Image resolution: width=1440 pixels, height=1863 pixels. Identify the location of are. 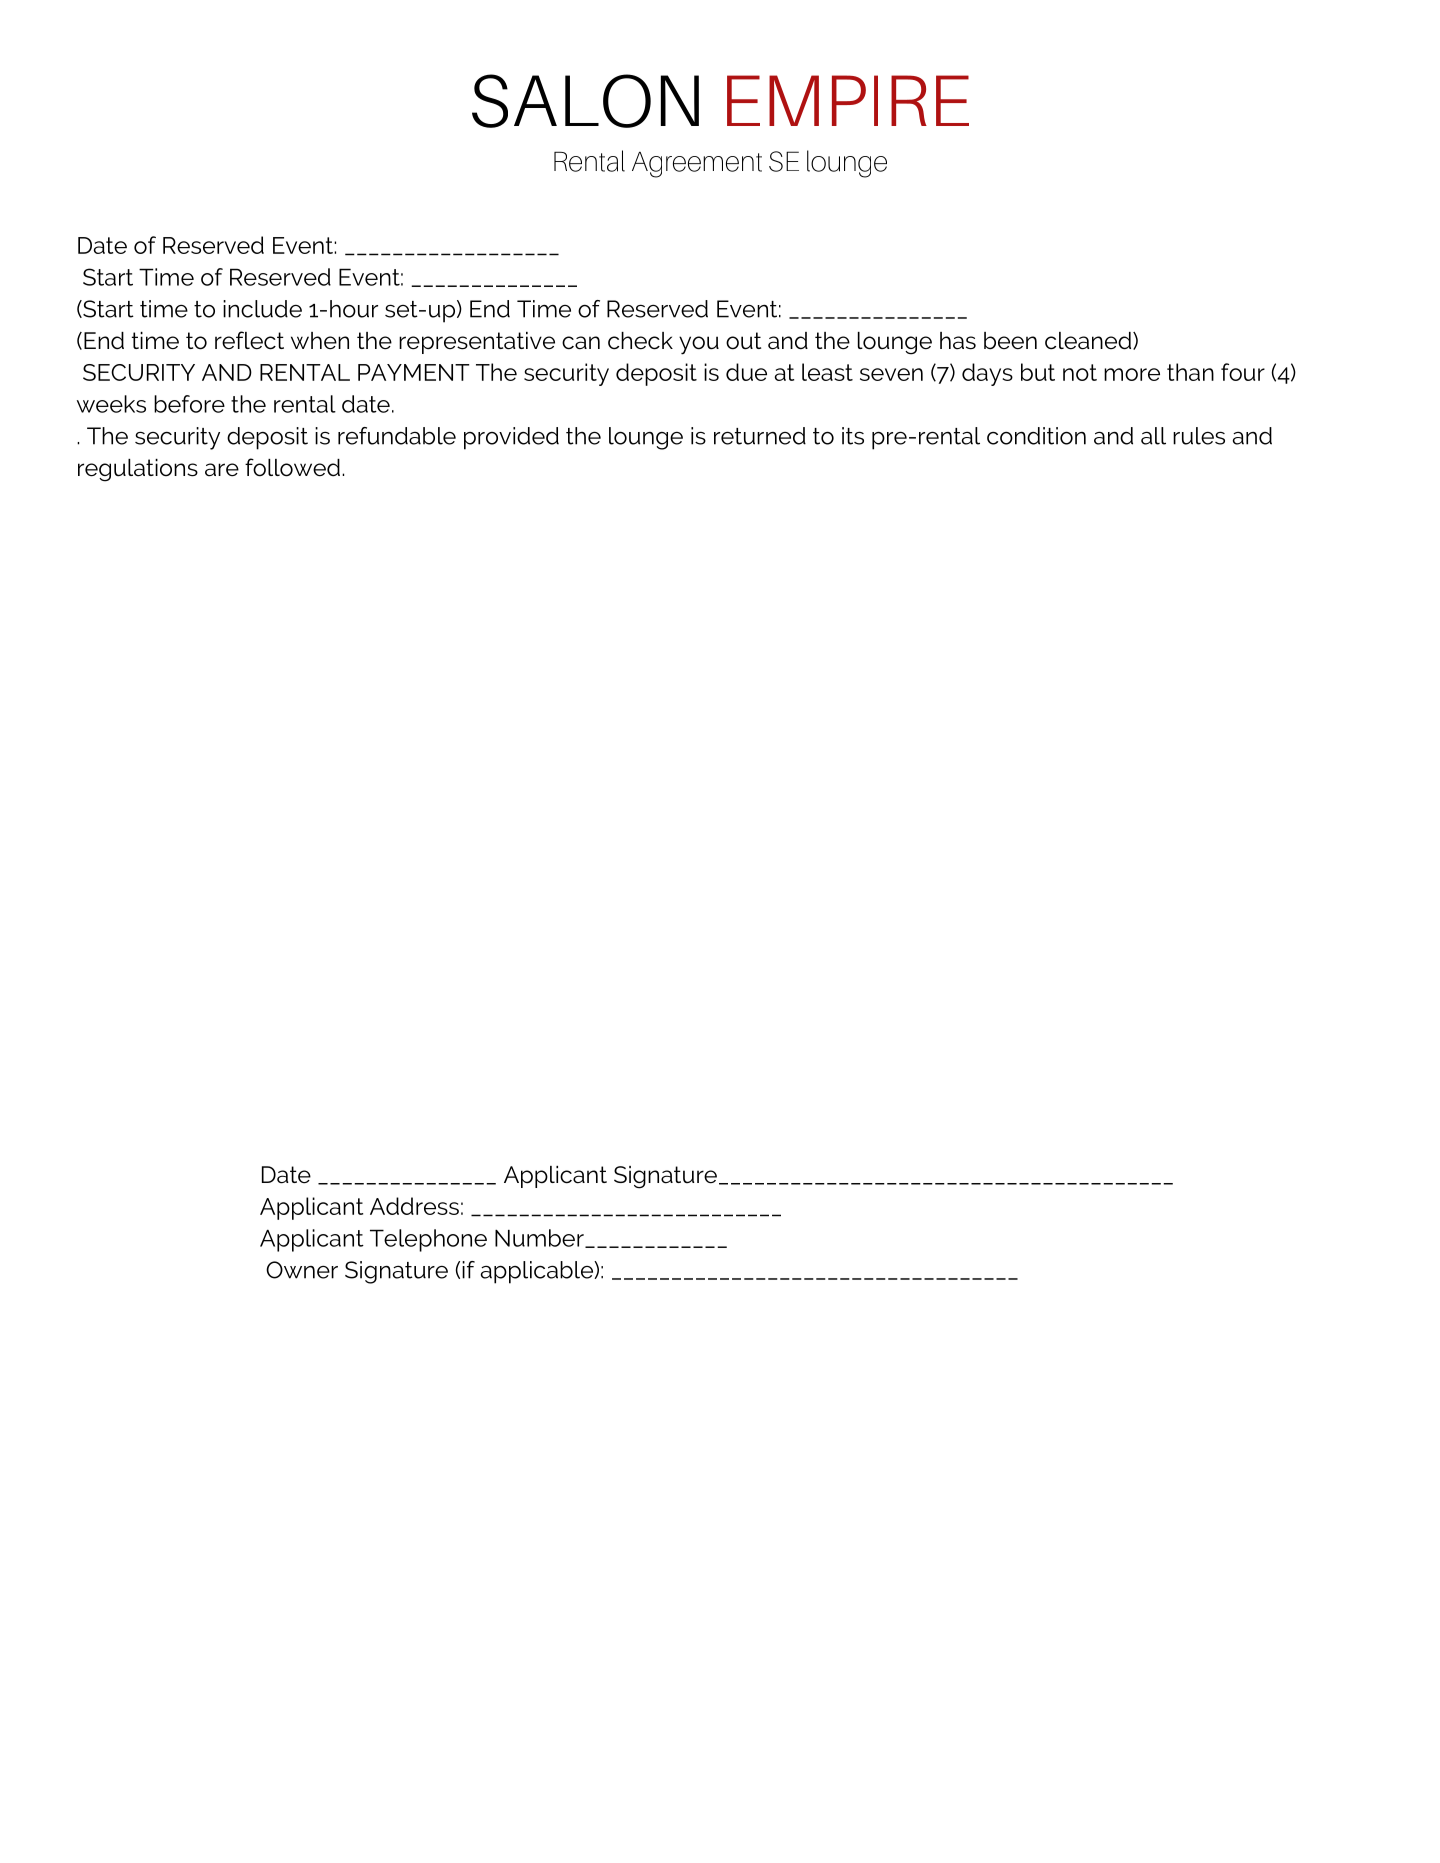
(222, 470).
